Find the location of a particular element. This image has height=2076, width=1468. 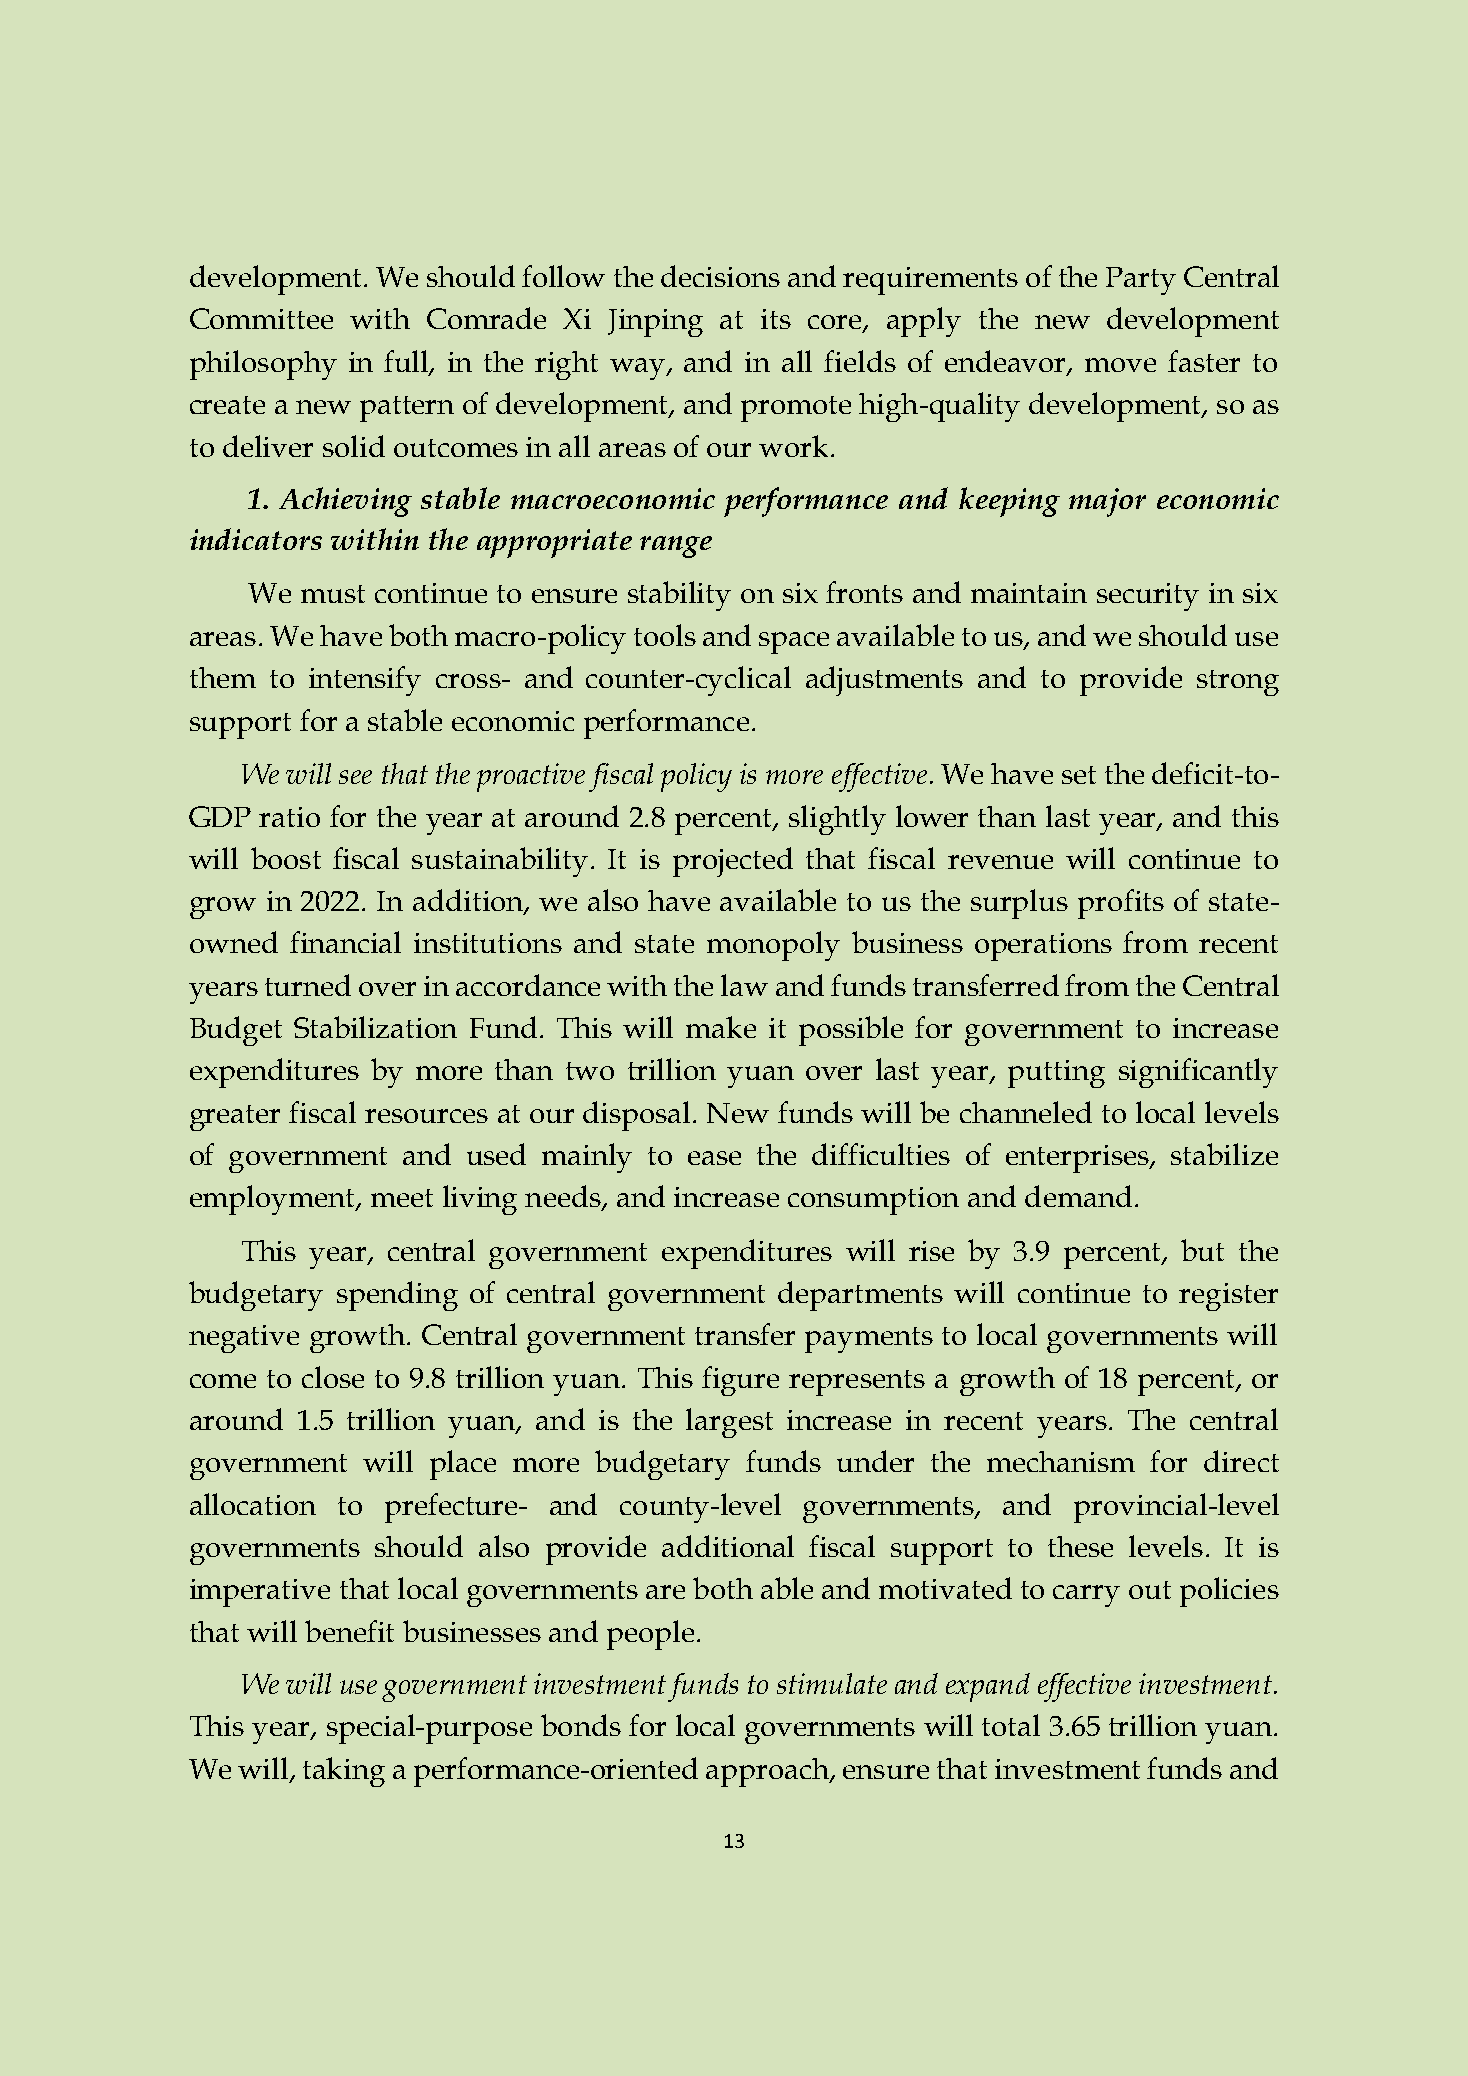

putting is located at coordinates (1056, 1074).
